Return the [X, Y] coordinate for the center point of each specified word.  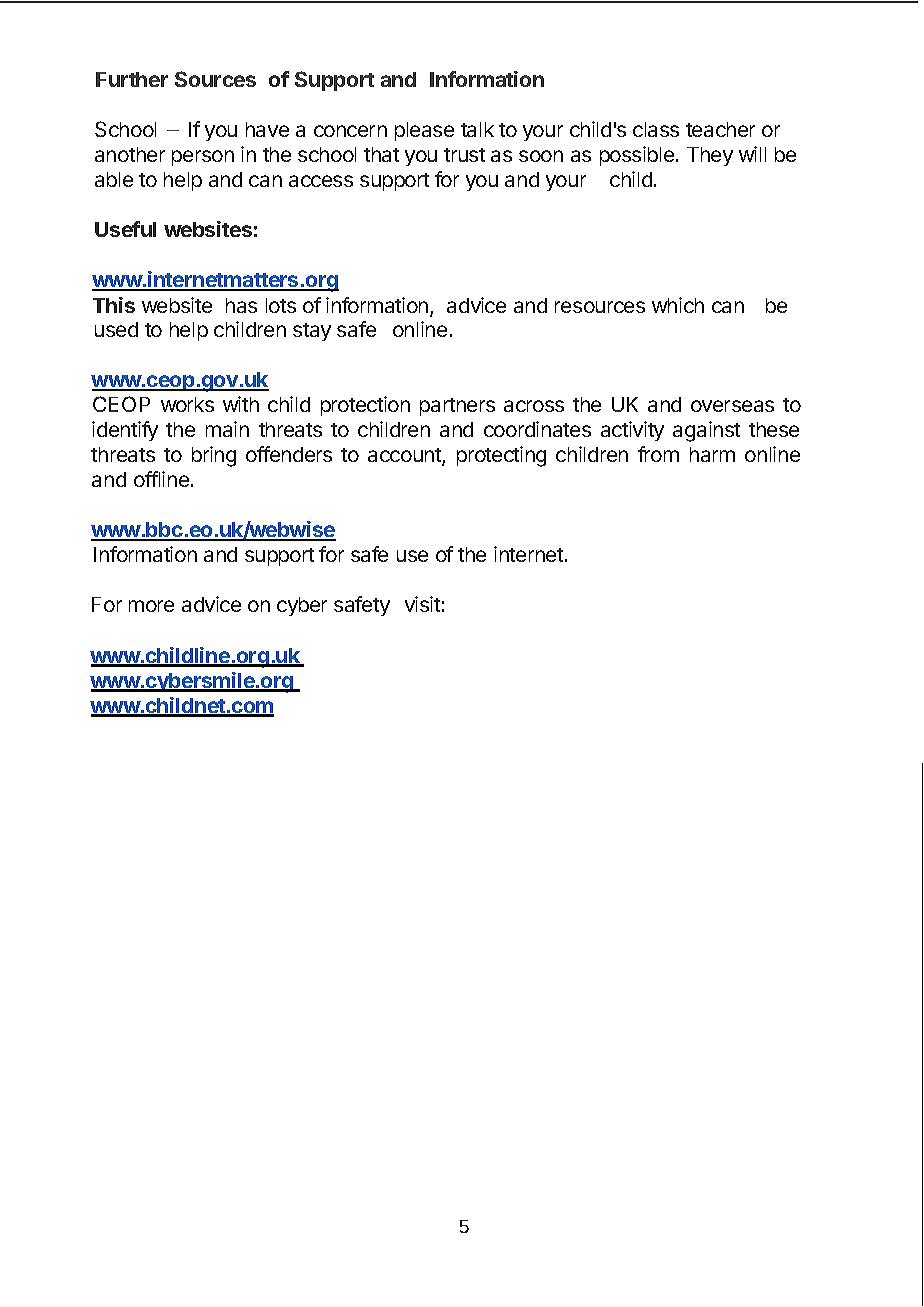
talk [477, 129]
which [678, 305]
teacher [720, 129]
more [151, 606]
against [706, 431]
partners [457, 407]
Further [132, 79]
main [227, 429]
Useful [125, 229]
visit [422, 604]
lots [281, 305]
